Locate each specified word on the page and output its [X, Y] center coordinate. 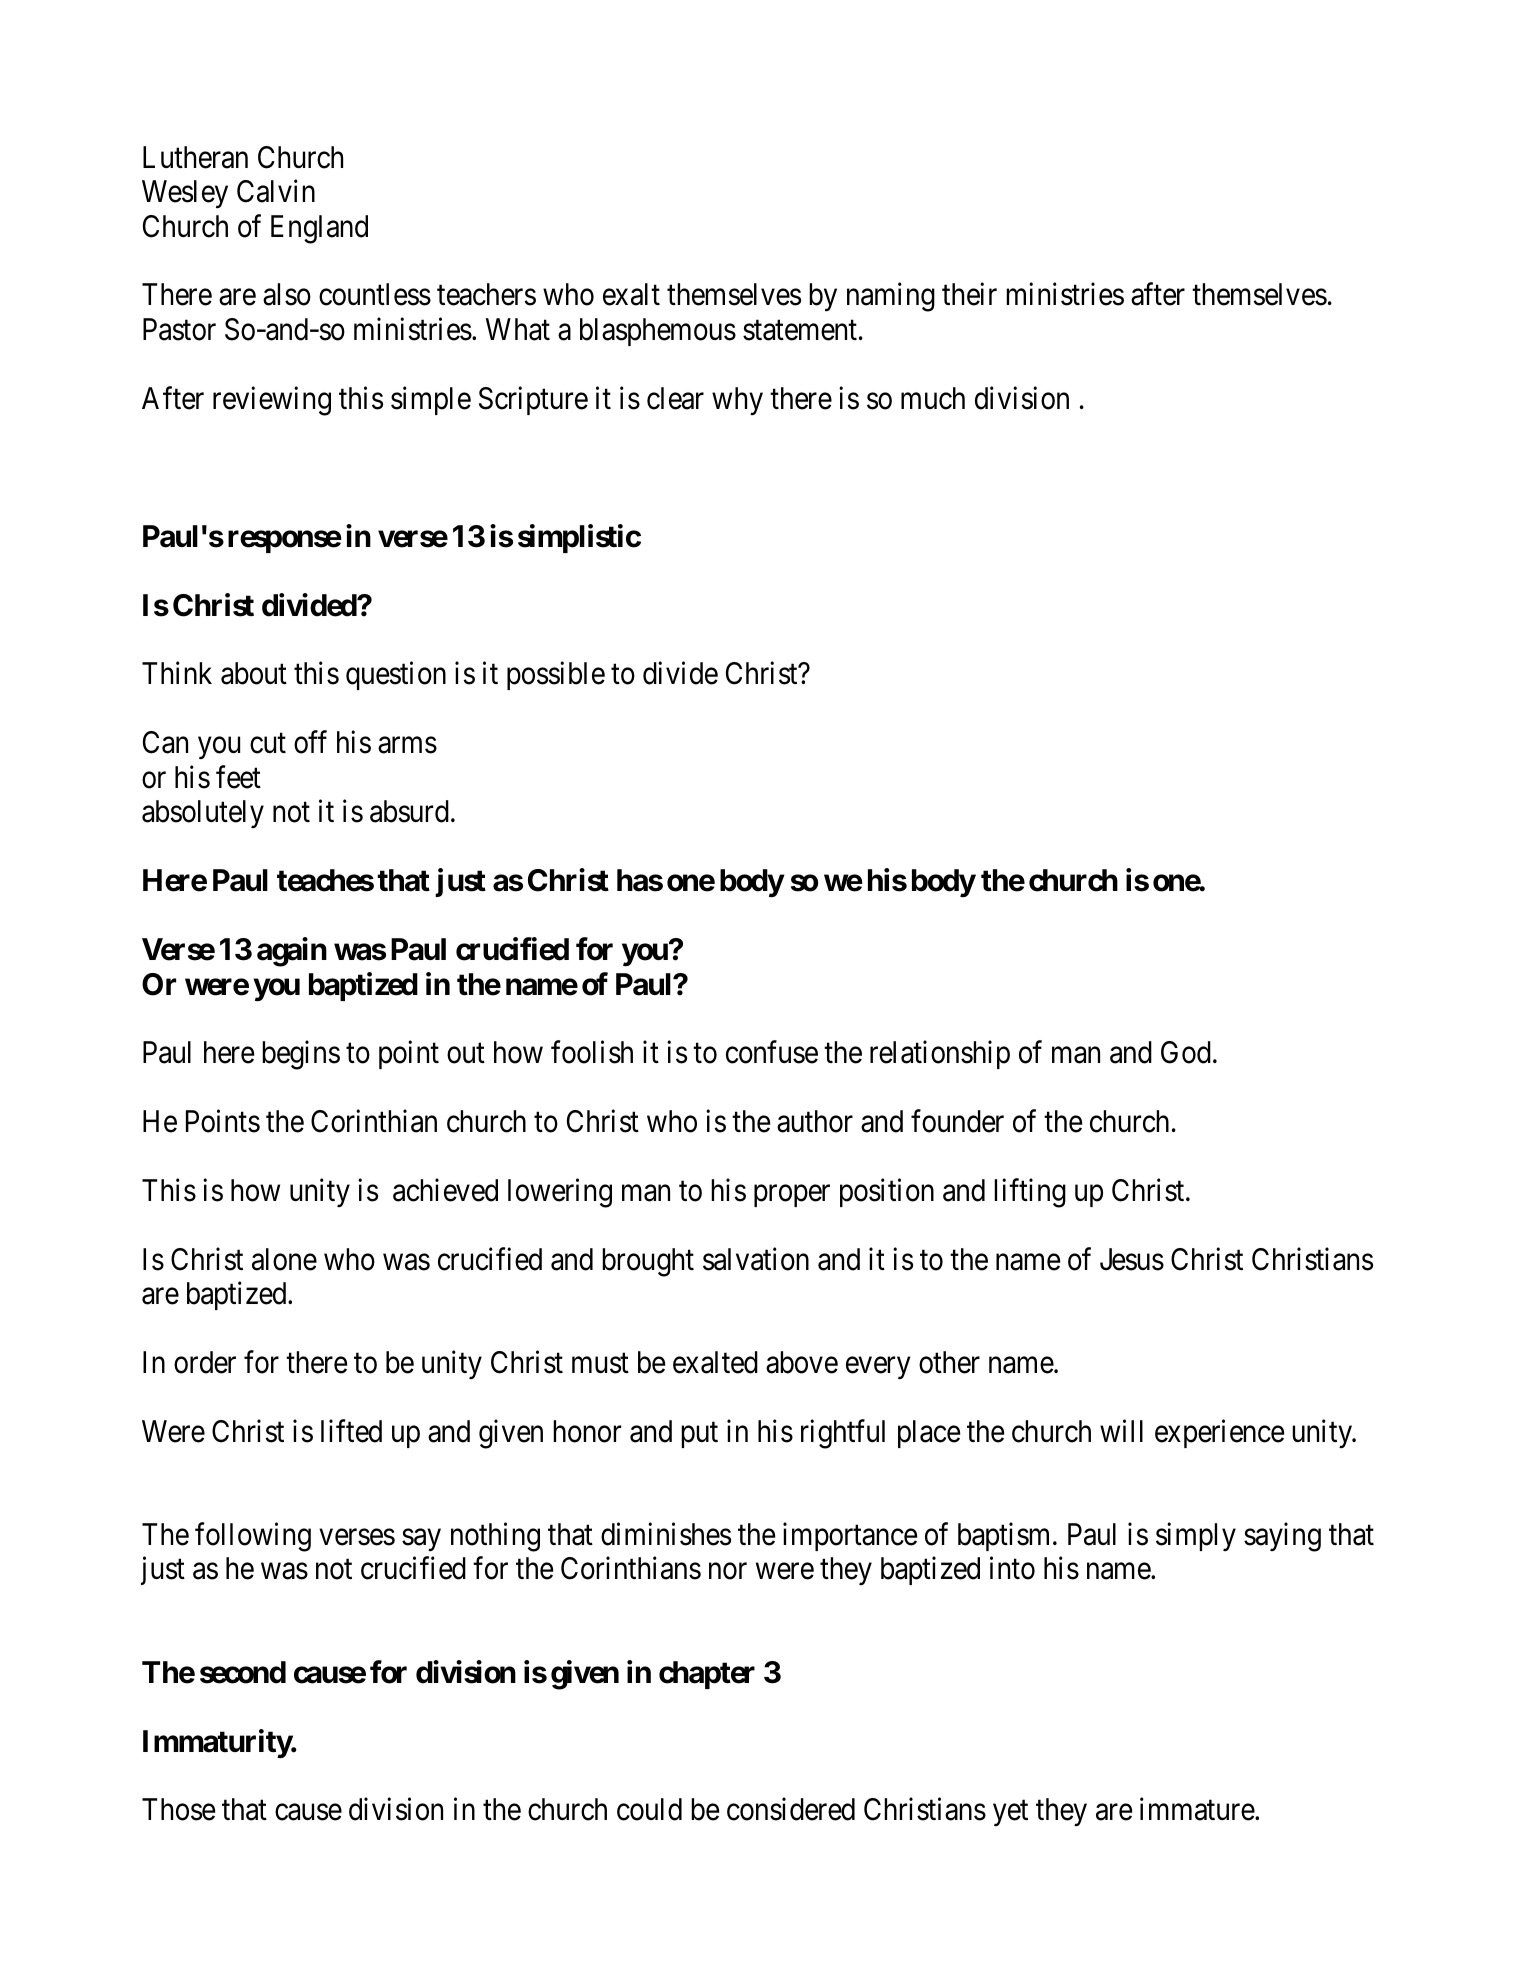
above [802, 1362]
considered [791, 1809]
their [969, 294]
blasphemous [658, 332]
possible [556, 676]
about [254, 673]
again [292, 952]
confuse [772, 1052]
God [1186, 1052]
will [1121, 1430]
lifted [351, 1431]
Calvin [276, 191]
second [243, 1672]
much [933, 398]
